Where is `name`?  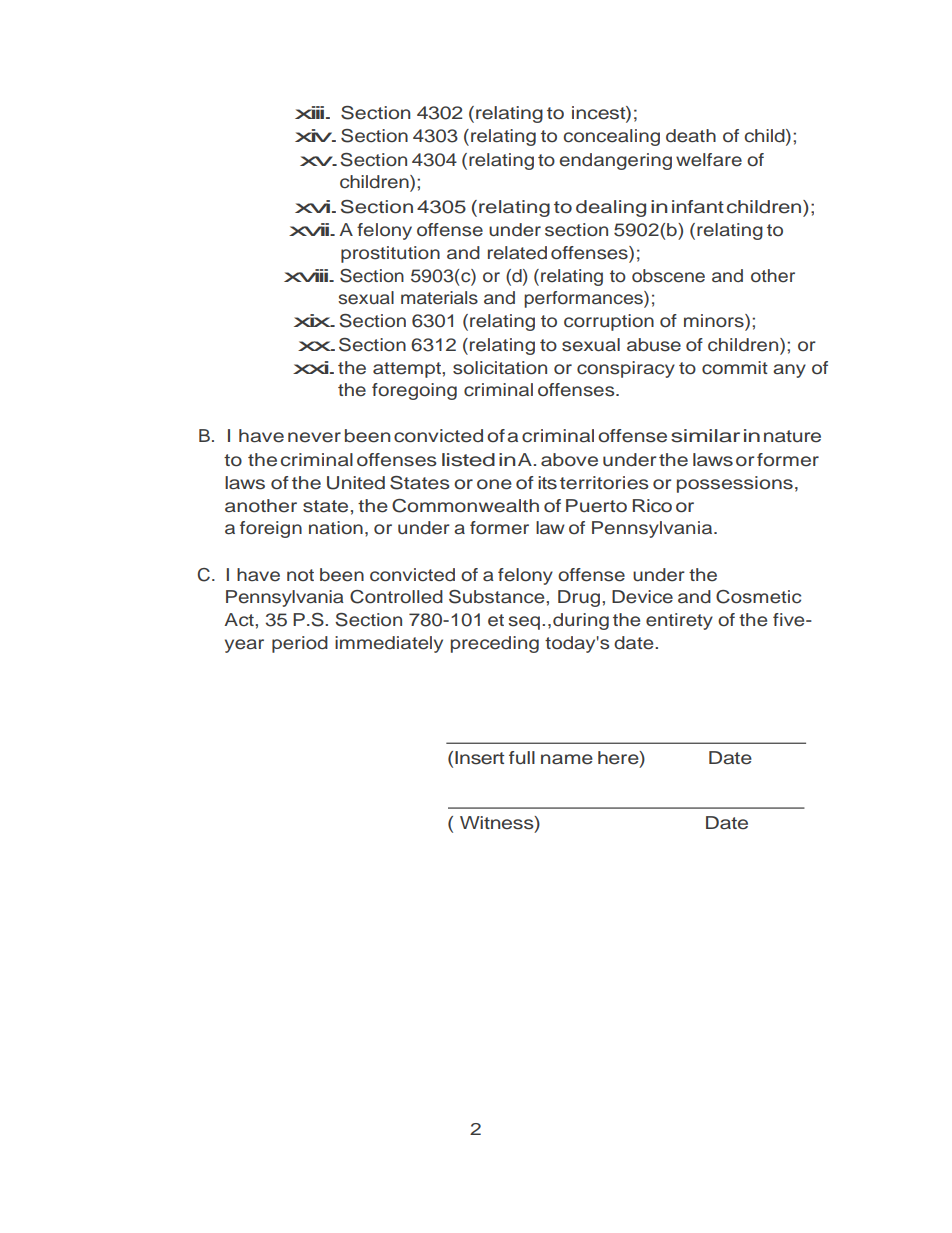
name is located at coordinates (567, 759).
